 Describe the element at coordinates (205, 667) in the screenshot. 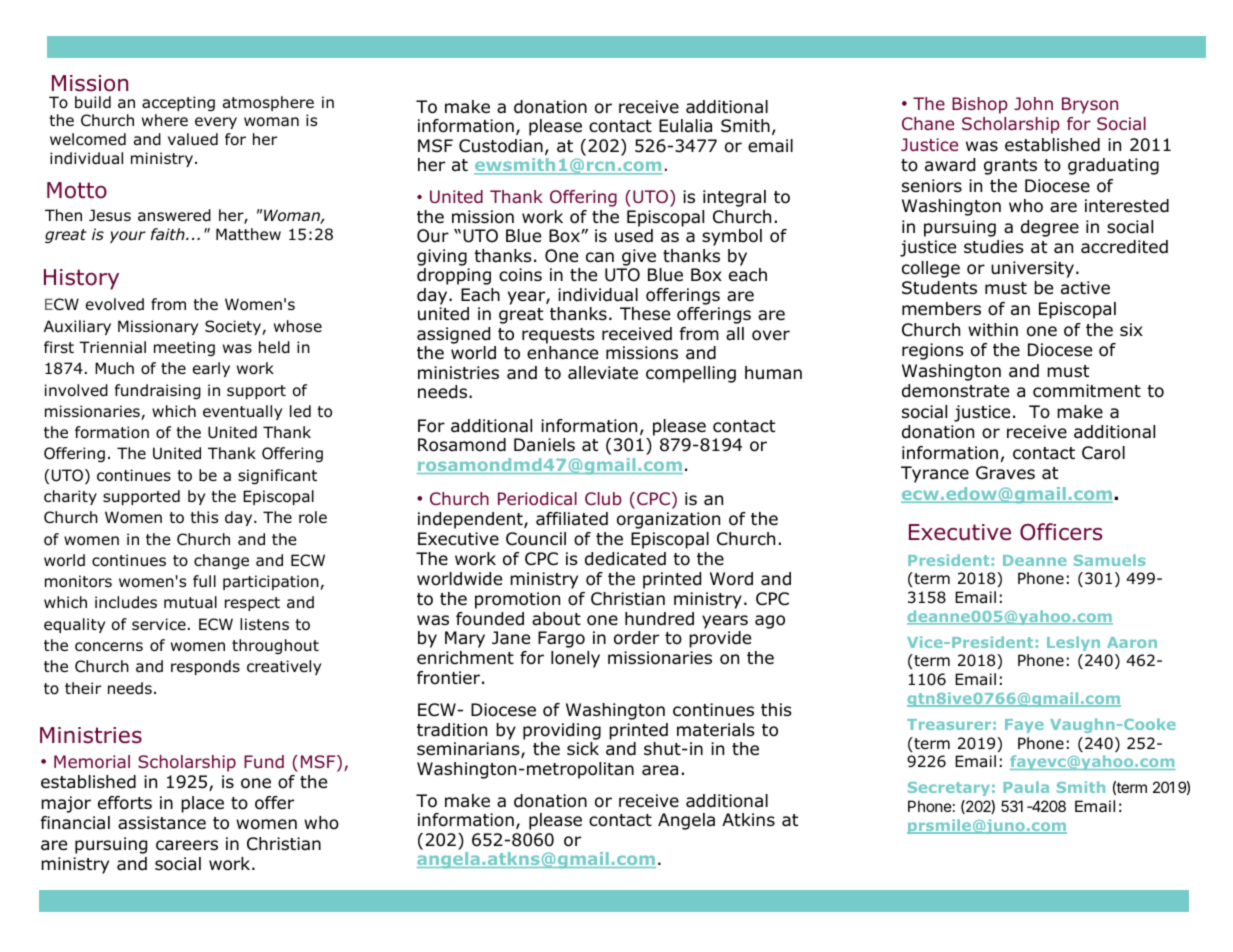

I see `responds` at that location.
